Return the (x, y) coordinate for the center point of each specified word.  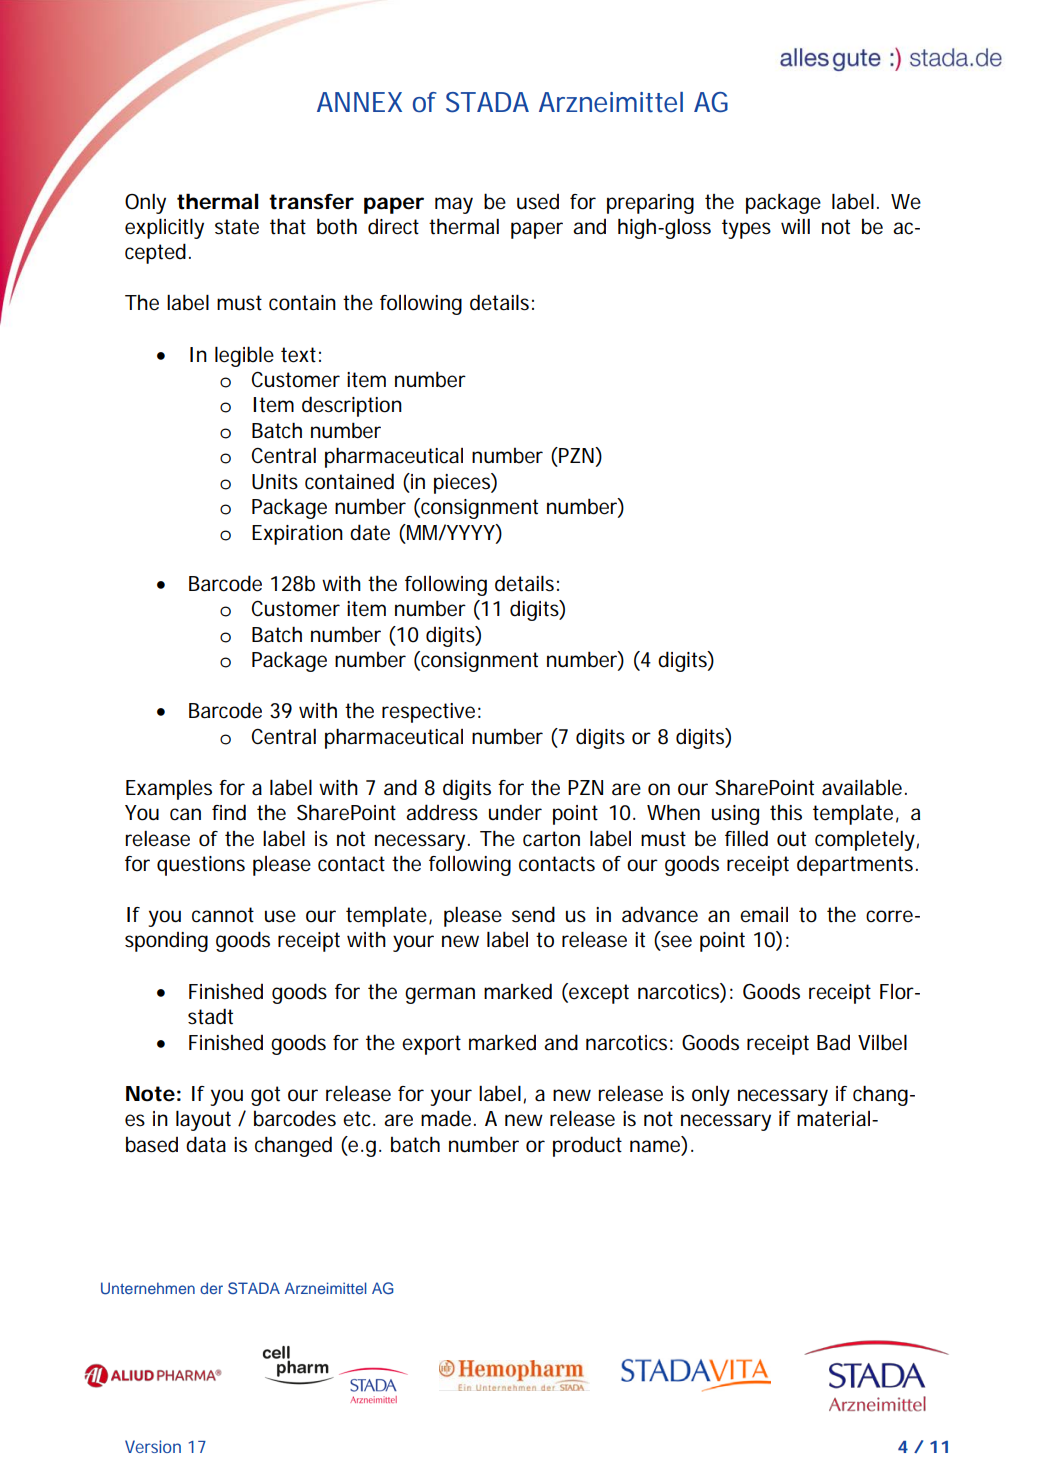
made (448, 1118)
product (587, 1146)
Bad (833, 1042)
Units (275, 482)
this (786, 813)
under (515, 812)
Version (153, 1446)
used (538, 201)
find (229, 812)
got (265, 1096)
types (746, 229)
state (237, 227)
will (795, 226)
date (370, 532)
